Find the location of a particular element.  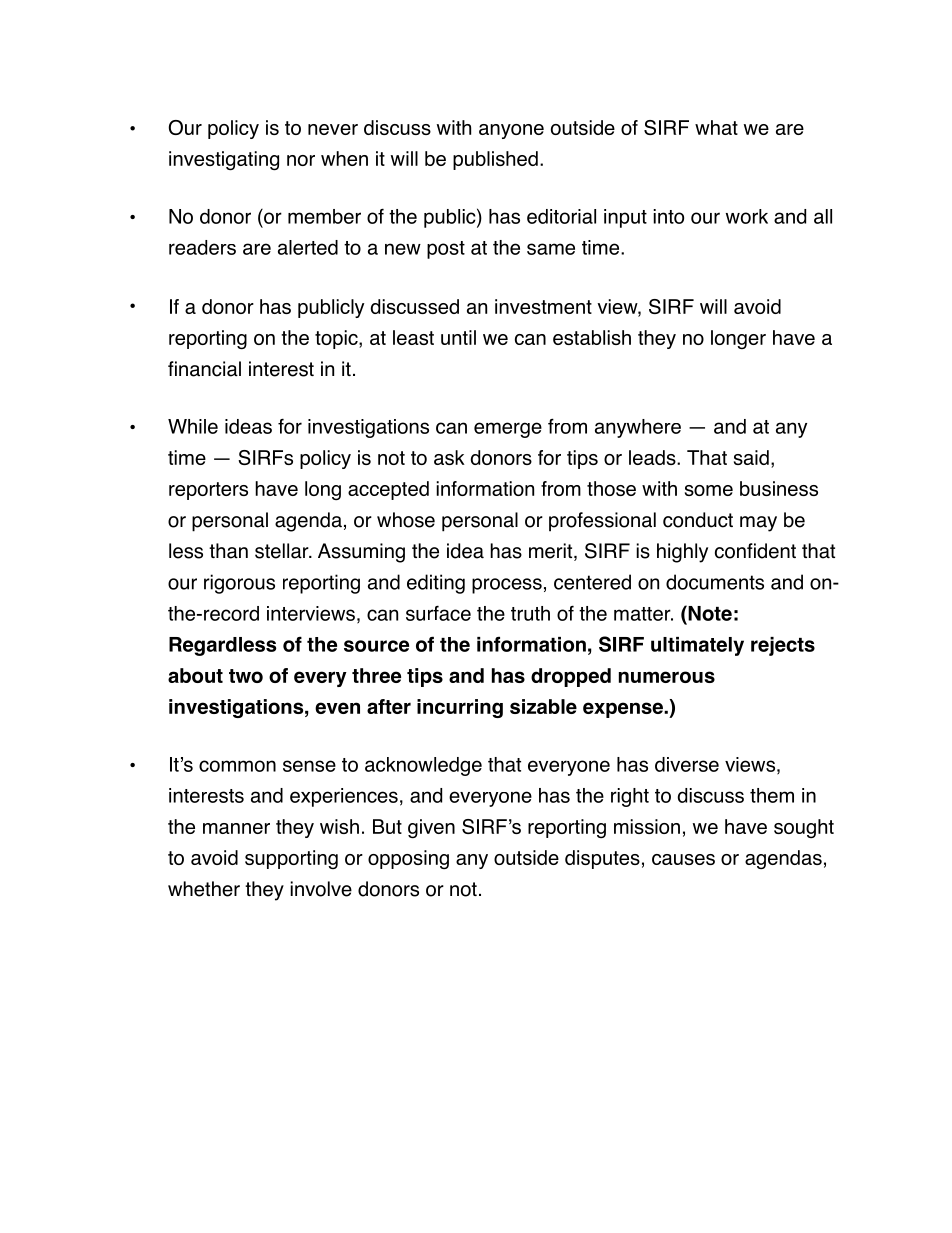

what is located at coordinates (716, 127).
